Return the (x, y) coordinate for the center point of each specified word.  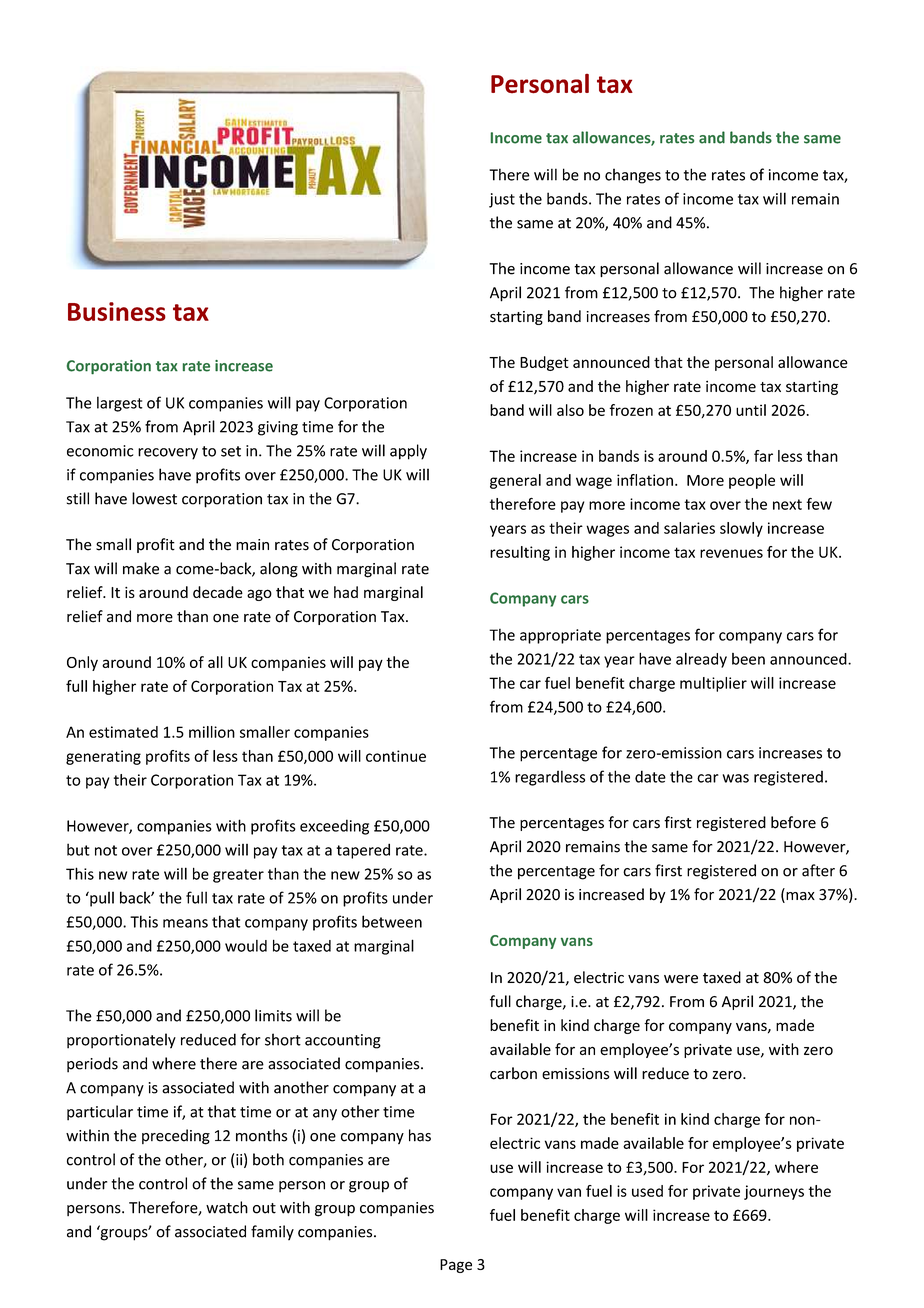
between (392, 921)
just (502, 200)
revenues (731, 553)
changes (633, 176)
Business (117, 311)
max (799, 897)
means (185, 923)
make (141, 568)
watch (227, 1207)
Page (456, 1266)
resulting (520, 553)
